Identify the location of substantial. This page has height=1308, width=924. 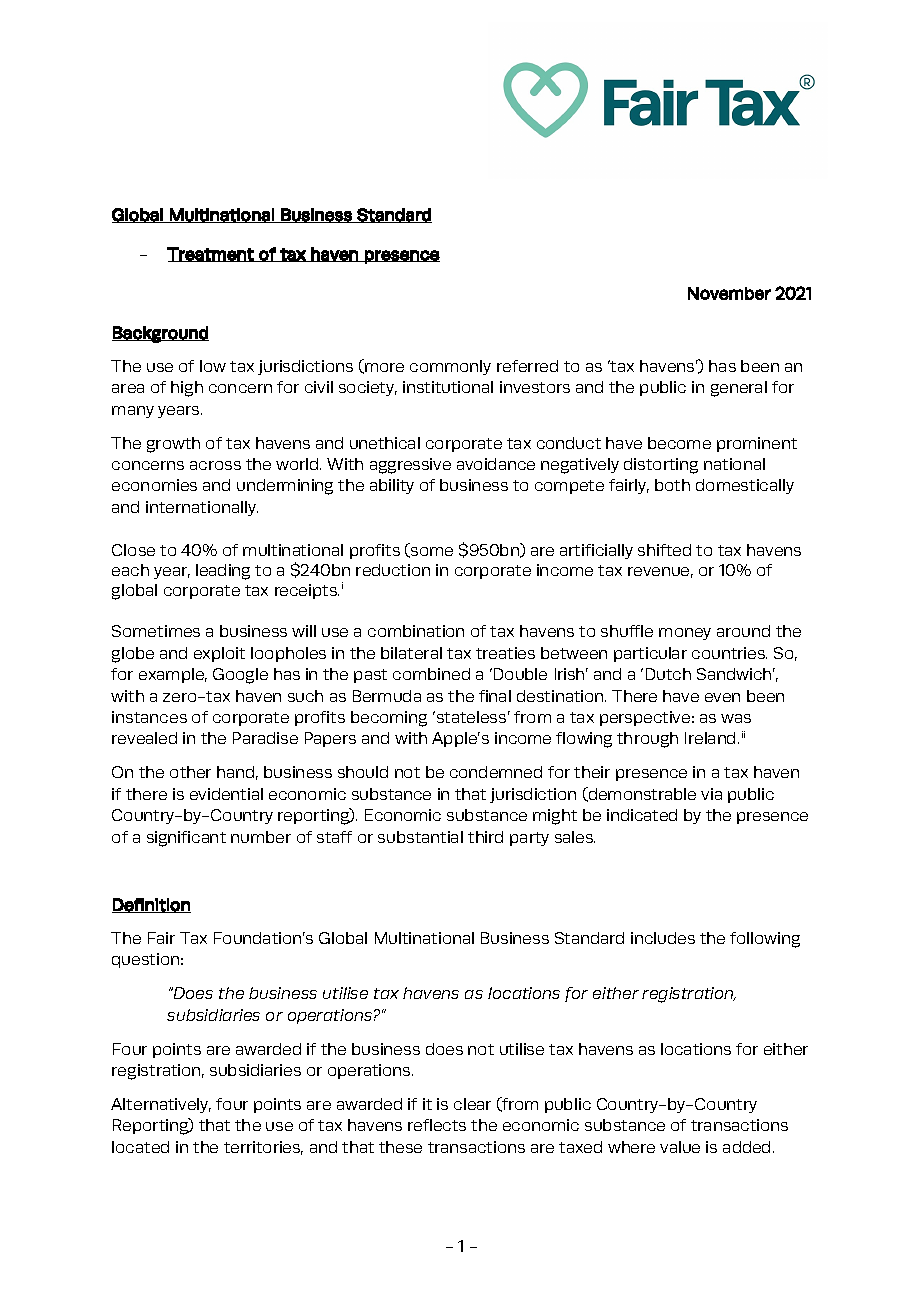
(420, 837).
